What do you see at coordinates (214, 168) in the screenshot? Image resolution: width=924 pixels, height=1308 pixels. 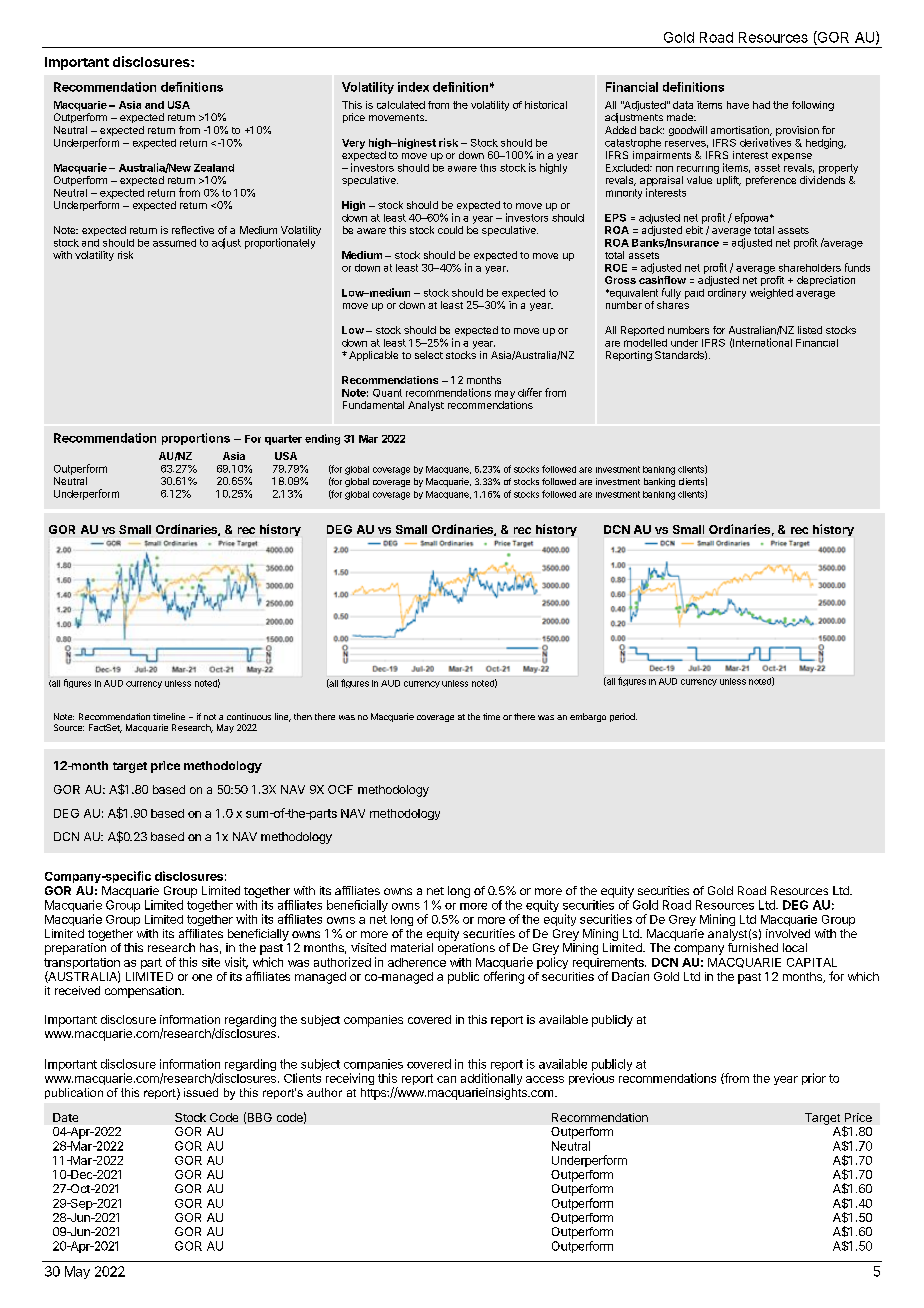 I see `Zealand` at bounding box center [214, 168].
